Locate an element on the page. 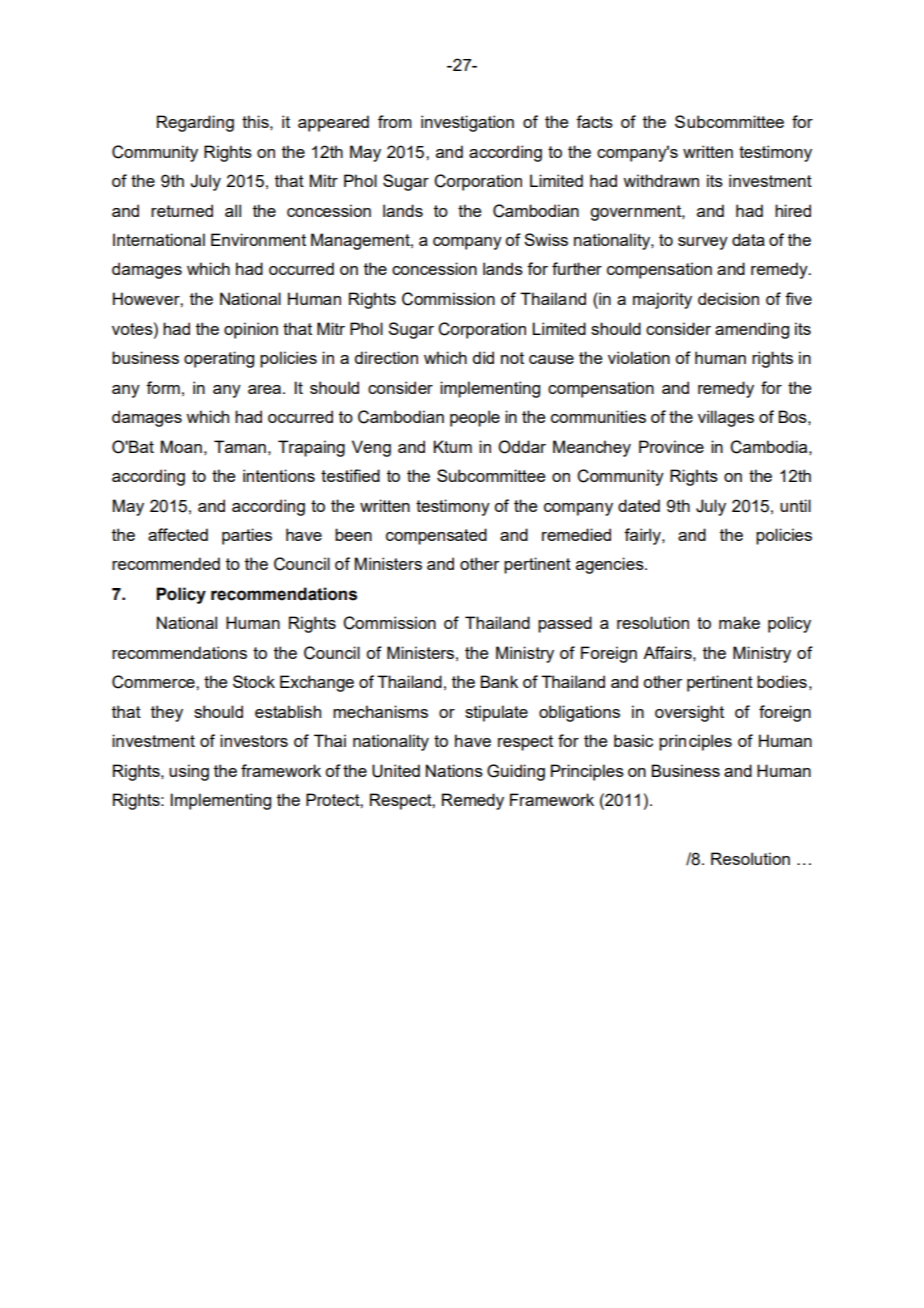 The height and width of the image is (1308, 924). people is located at coordinates (475, 418).
